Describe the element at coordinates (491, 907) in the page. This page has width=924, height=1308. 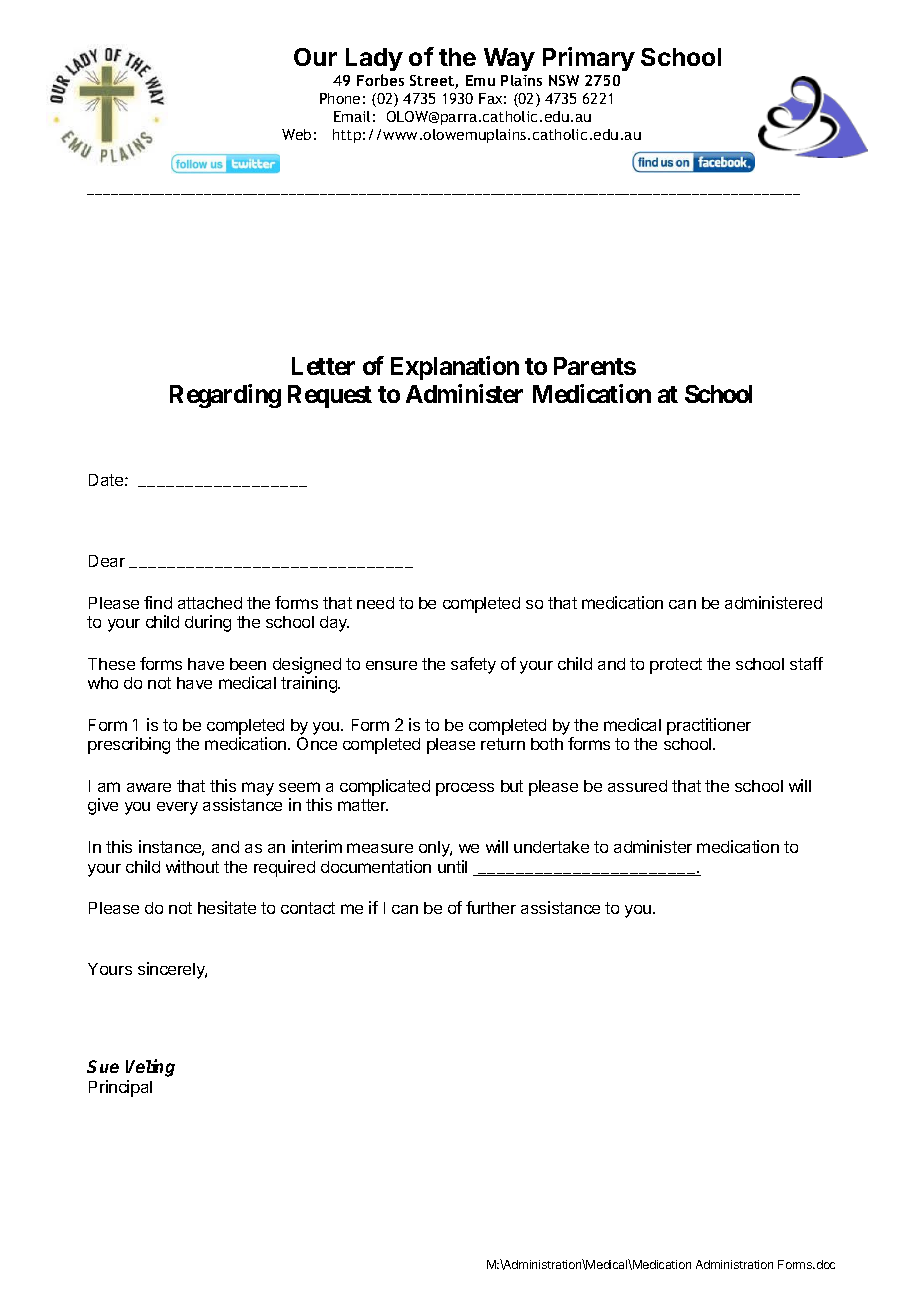
I see `further` at that location.
